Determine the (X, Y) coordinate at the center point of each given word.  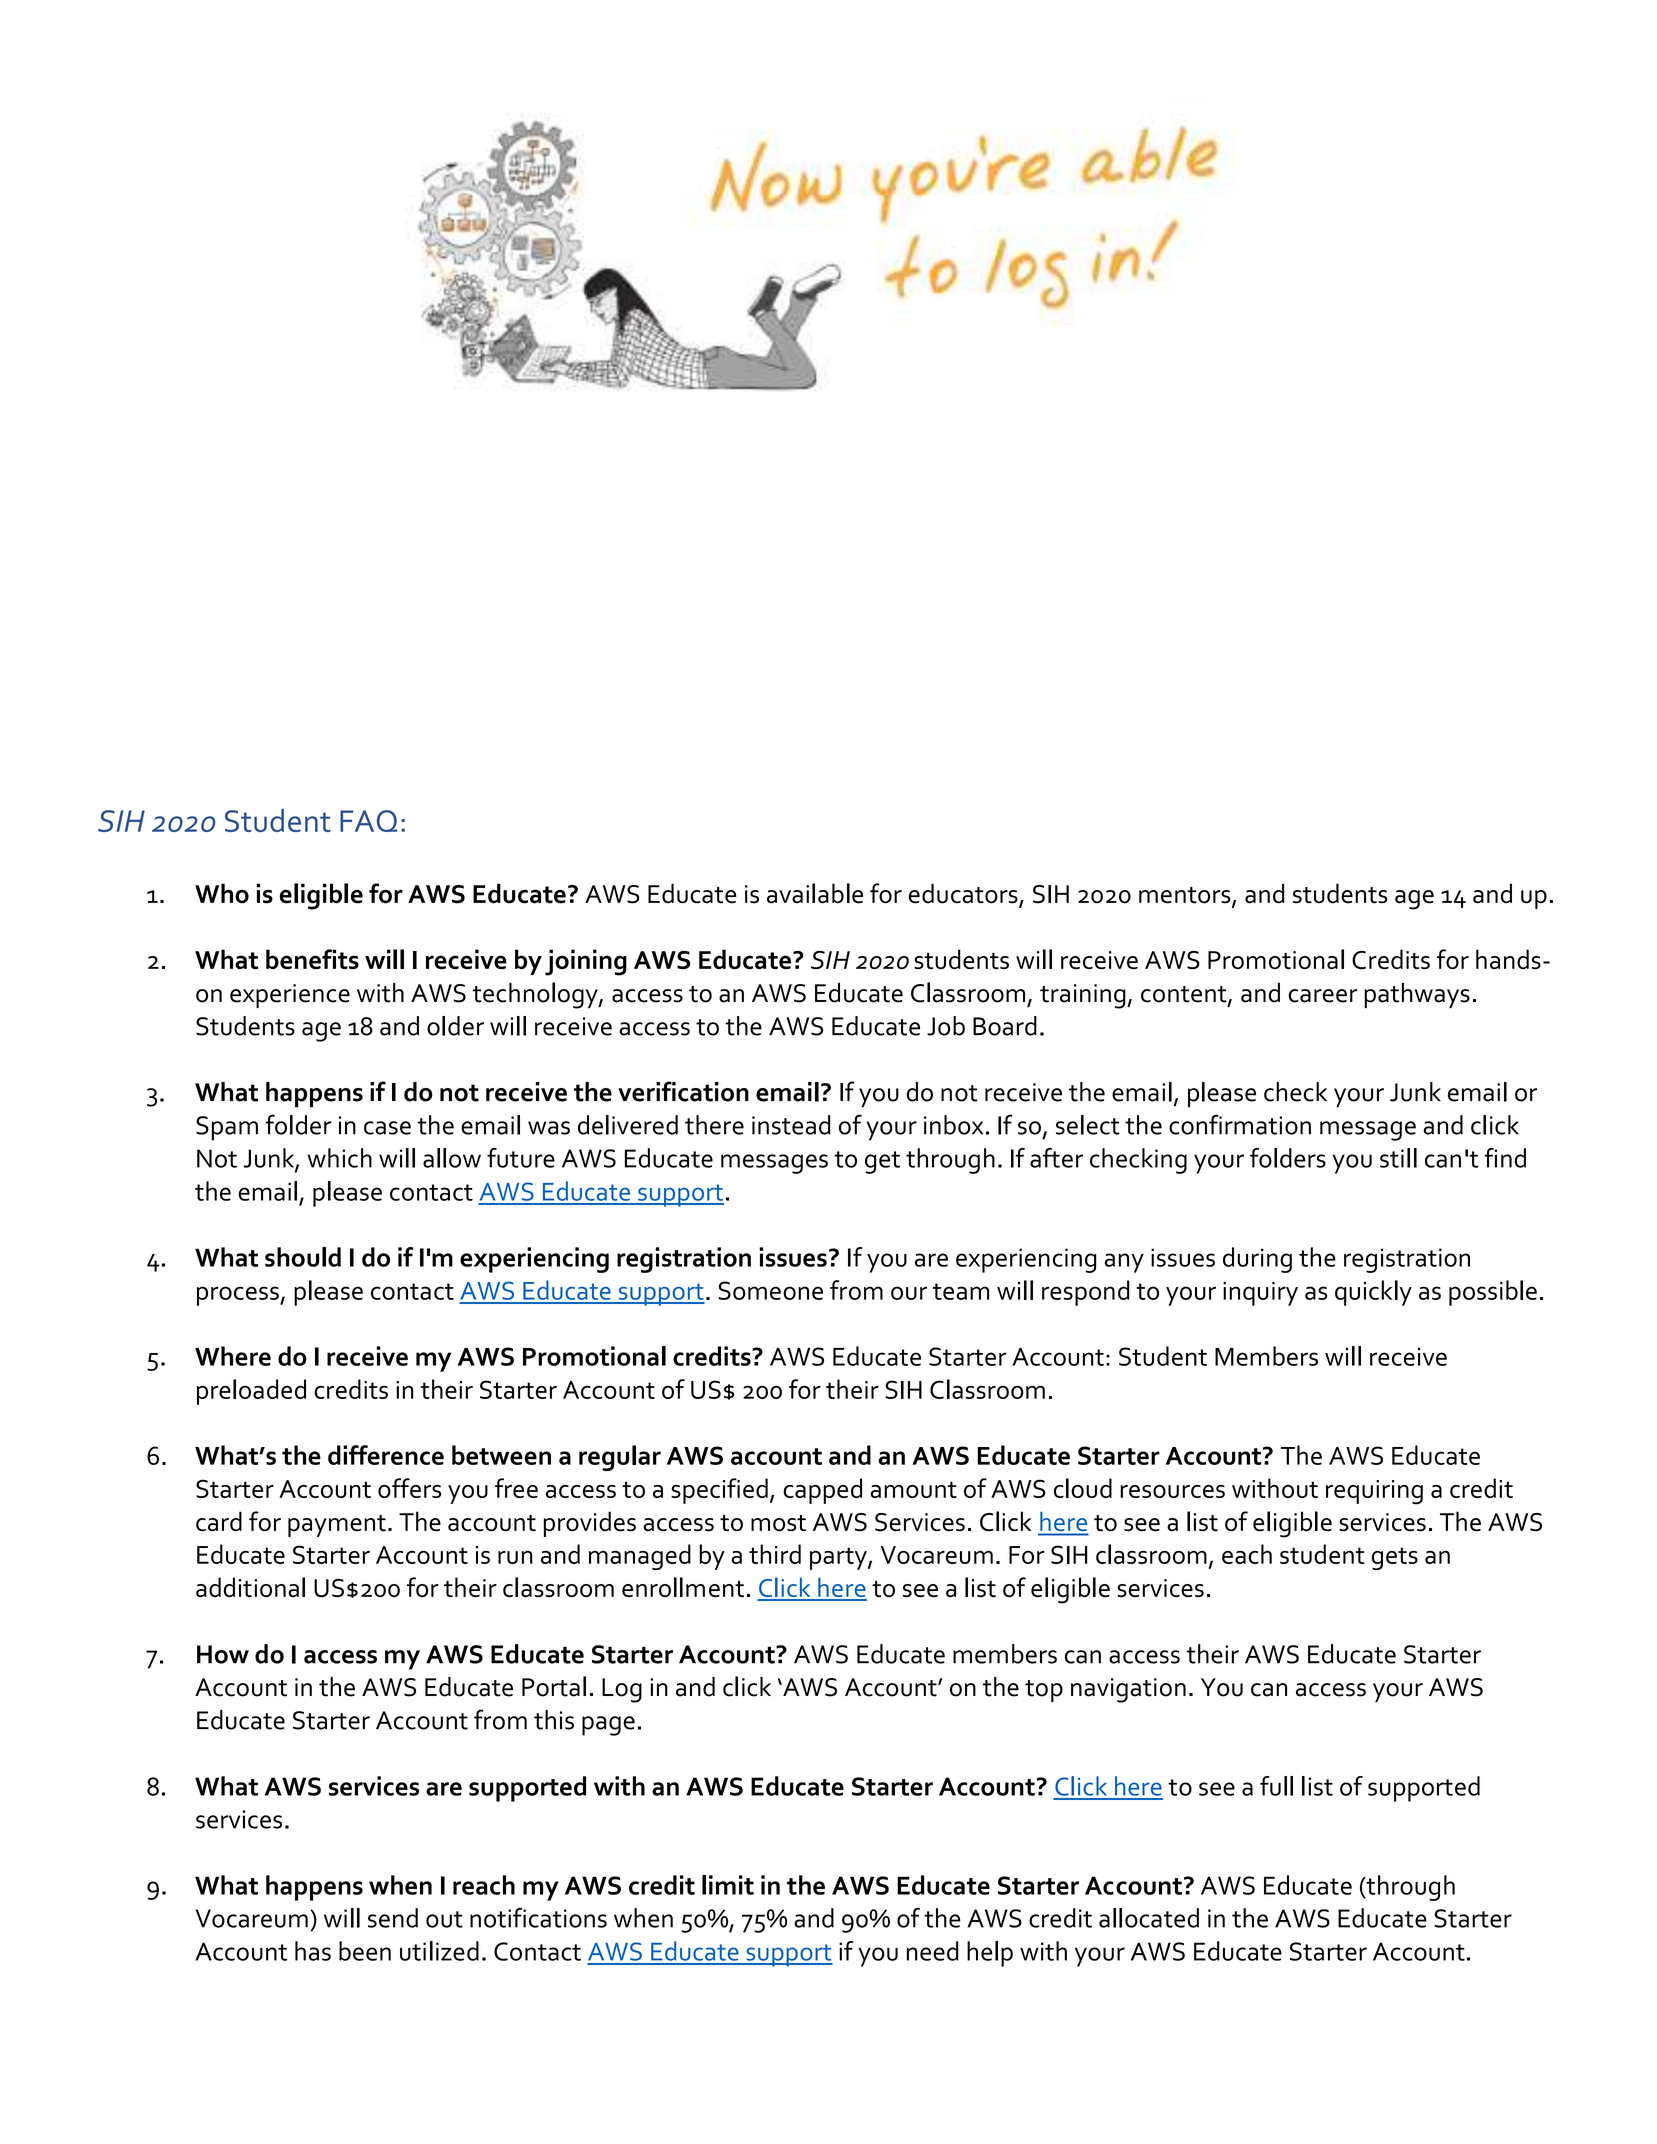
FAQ (368, 821)
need (933, 1951)
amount (913, 1489)
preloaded (251, 1392)
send (393, 1918)
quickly (1373, 1293)
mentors (1186, 896)
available (815, 893)
